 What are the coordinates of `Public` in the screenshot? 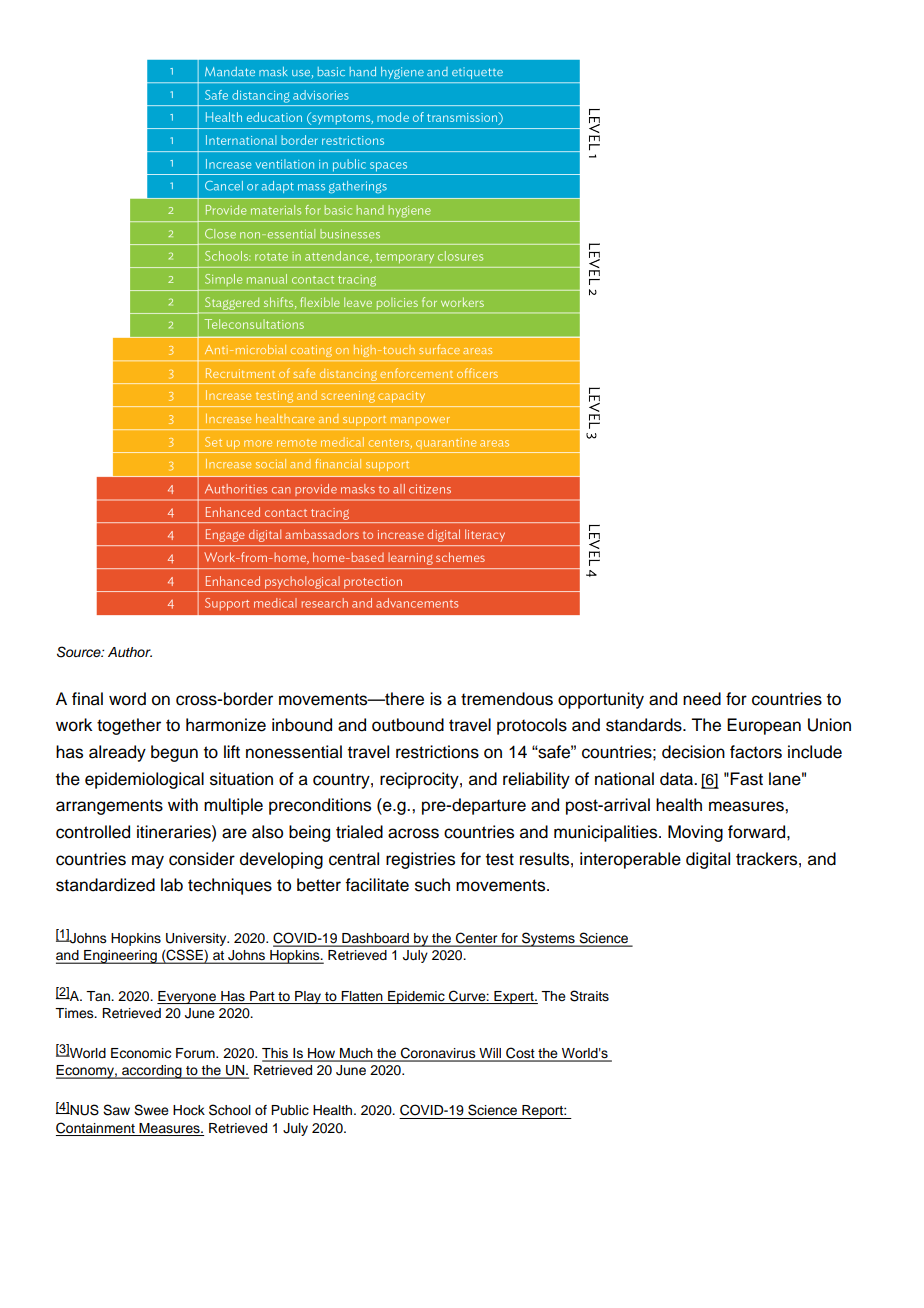 It's located at (290, 1110).
